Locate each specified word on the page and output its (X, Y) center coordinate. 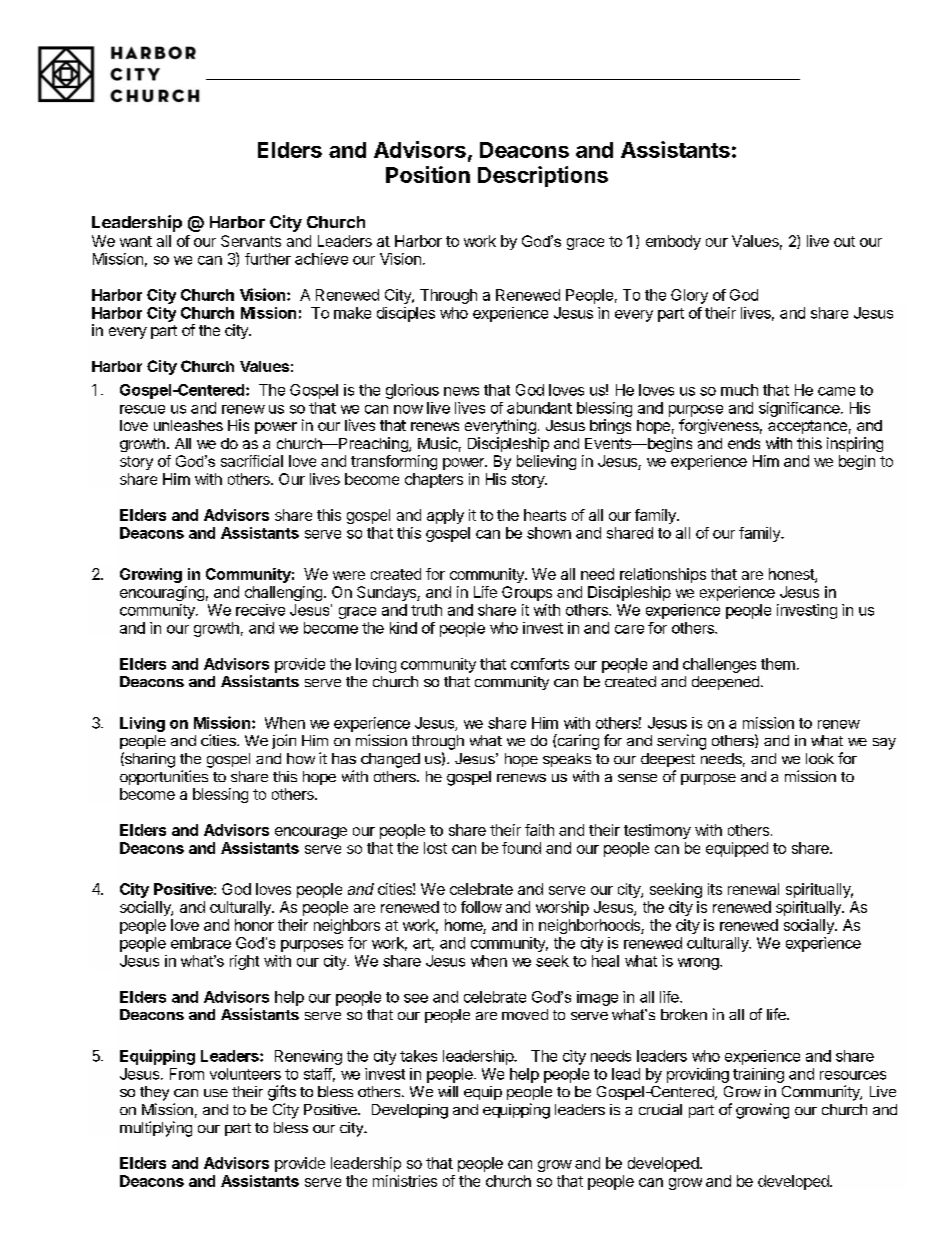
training (758, 1075)
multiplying (156, 1129)
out (844, 241)
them (778, 664)
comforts (540, 664)
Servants (251, 241)
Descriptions (543, 176)
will (448, 1091)
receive (260, 610)
